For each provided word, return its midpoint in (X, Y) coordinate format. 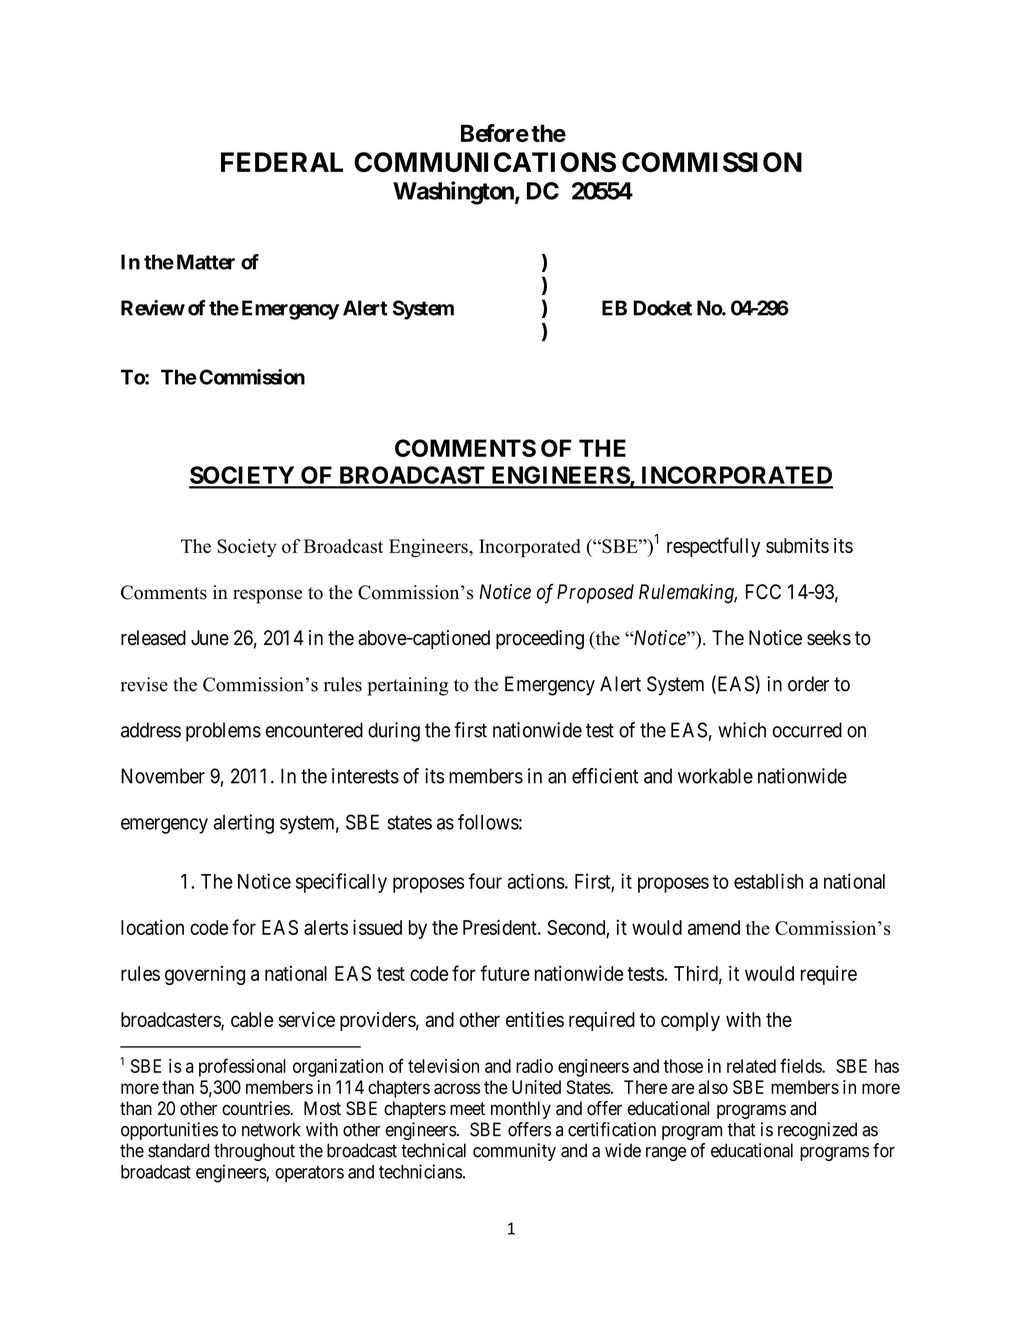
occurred (807, 730)
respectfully (713, 547)
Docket (662, 308)
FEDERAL (282, 162)
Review (153, 308)
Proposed (595, 593)
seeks (829, 638)
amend (714, 927)
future (505, 973)
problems (223, 732)
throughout (254, 1152)
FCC (763, 592)
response (267, 596)
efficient (605, 776)
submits (797, 545)
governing (205, 975)
